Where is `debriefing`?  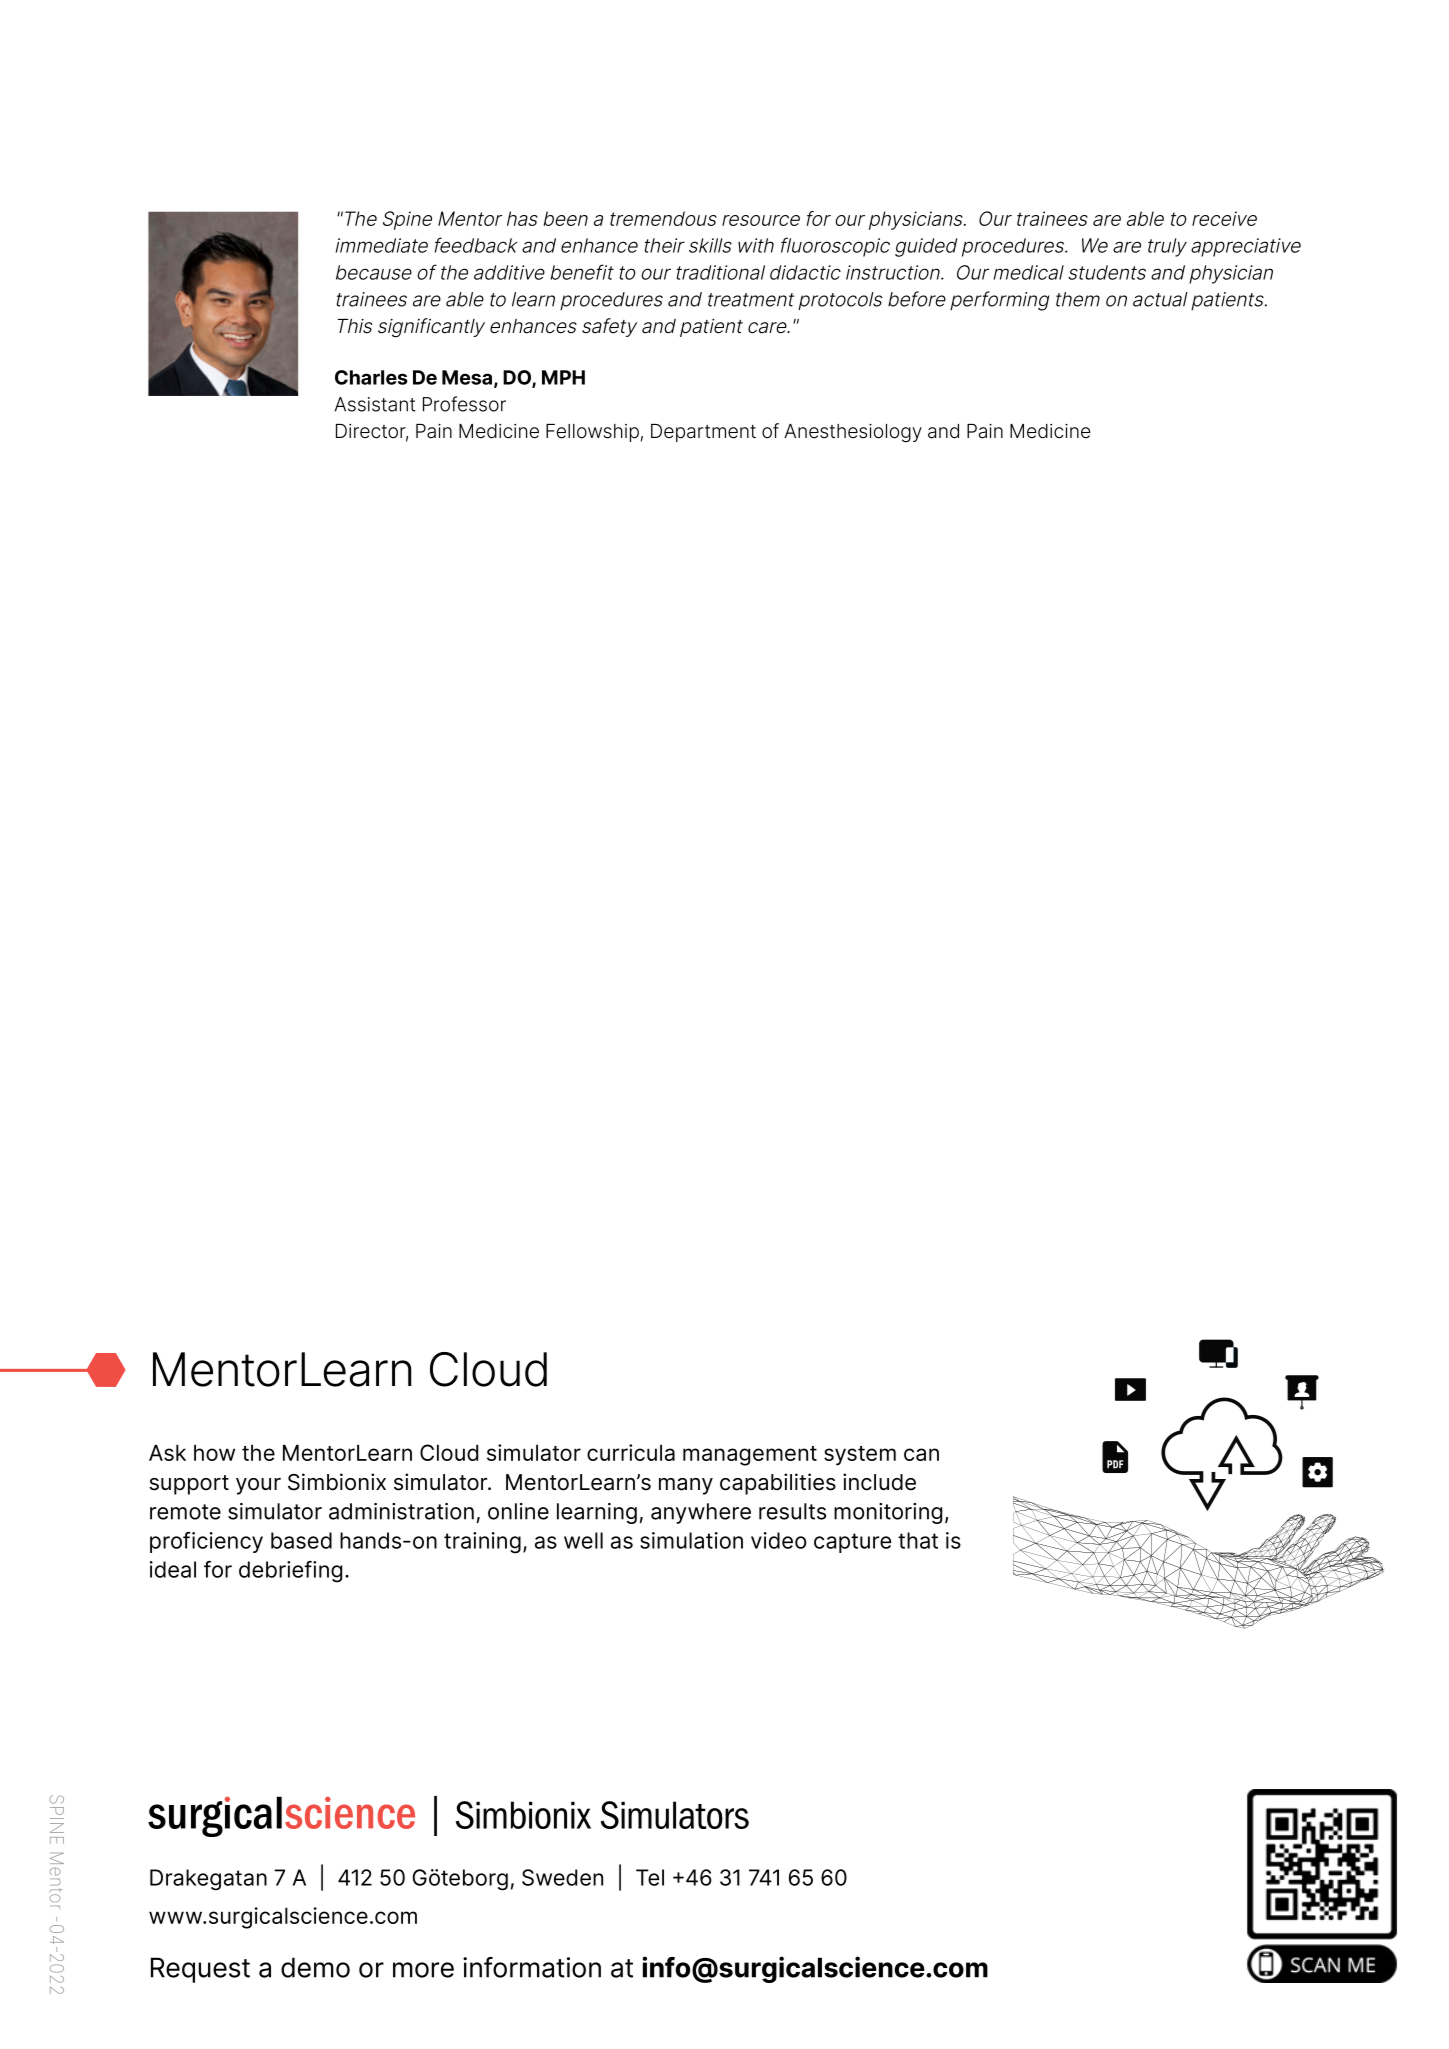 debriefing is located at coordinates (290, 1572).
